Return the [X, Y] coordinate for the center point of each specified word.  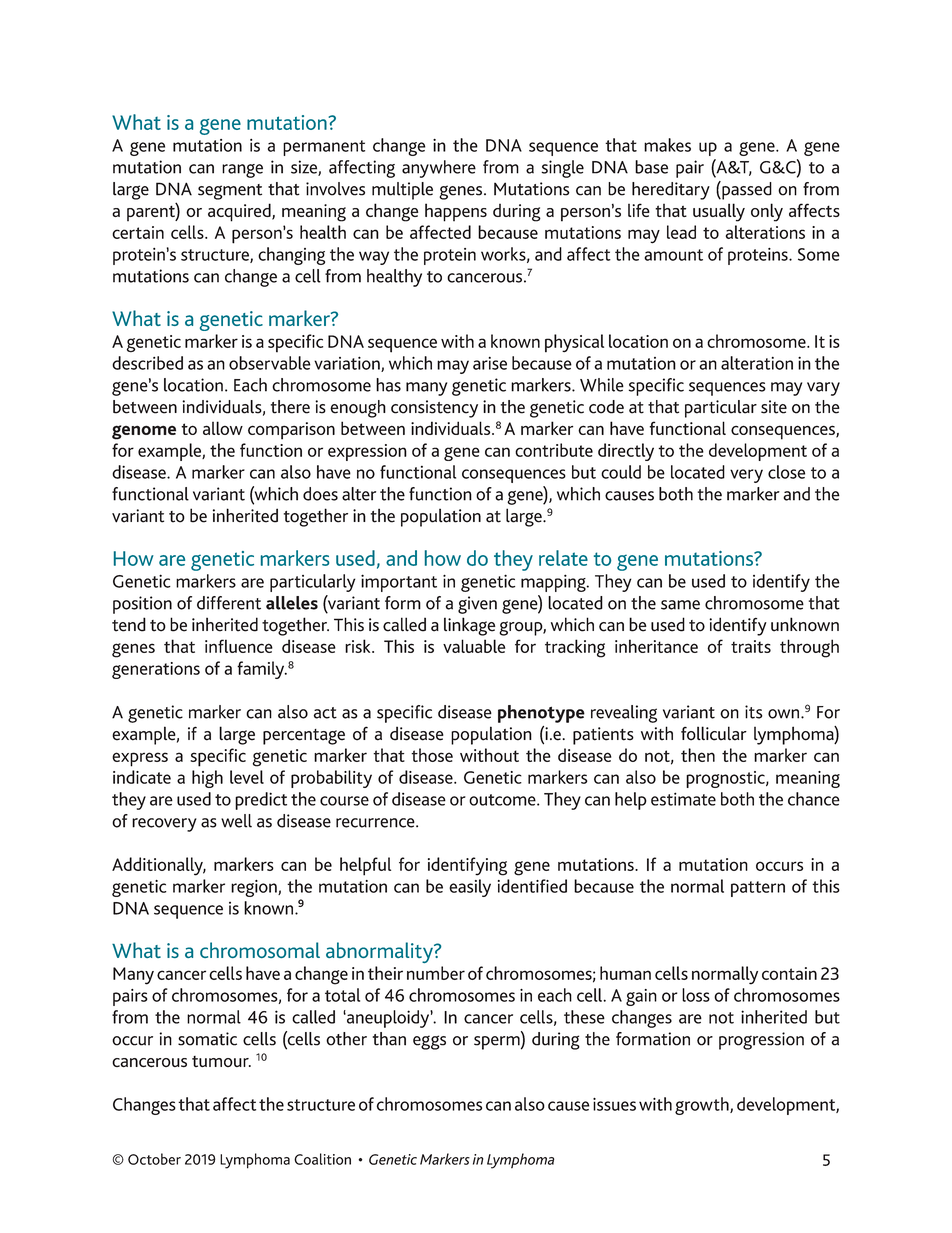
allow [223, 428]
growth [703, 1106]
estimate [683, 799]
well [236, 821]
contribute [554, 450]
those [432, 755]
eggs [429, 1042]
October [154, 1159]
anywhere [439, 169]
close [786, 472]
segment [230, 192]
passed [746, 190]
